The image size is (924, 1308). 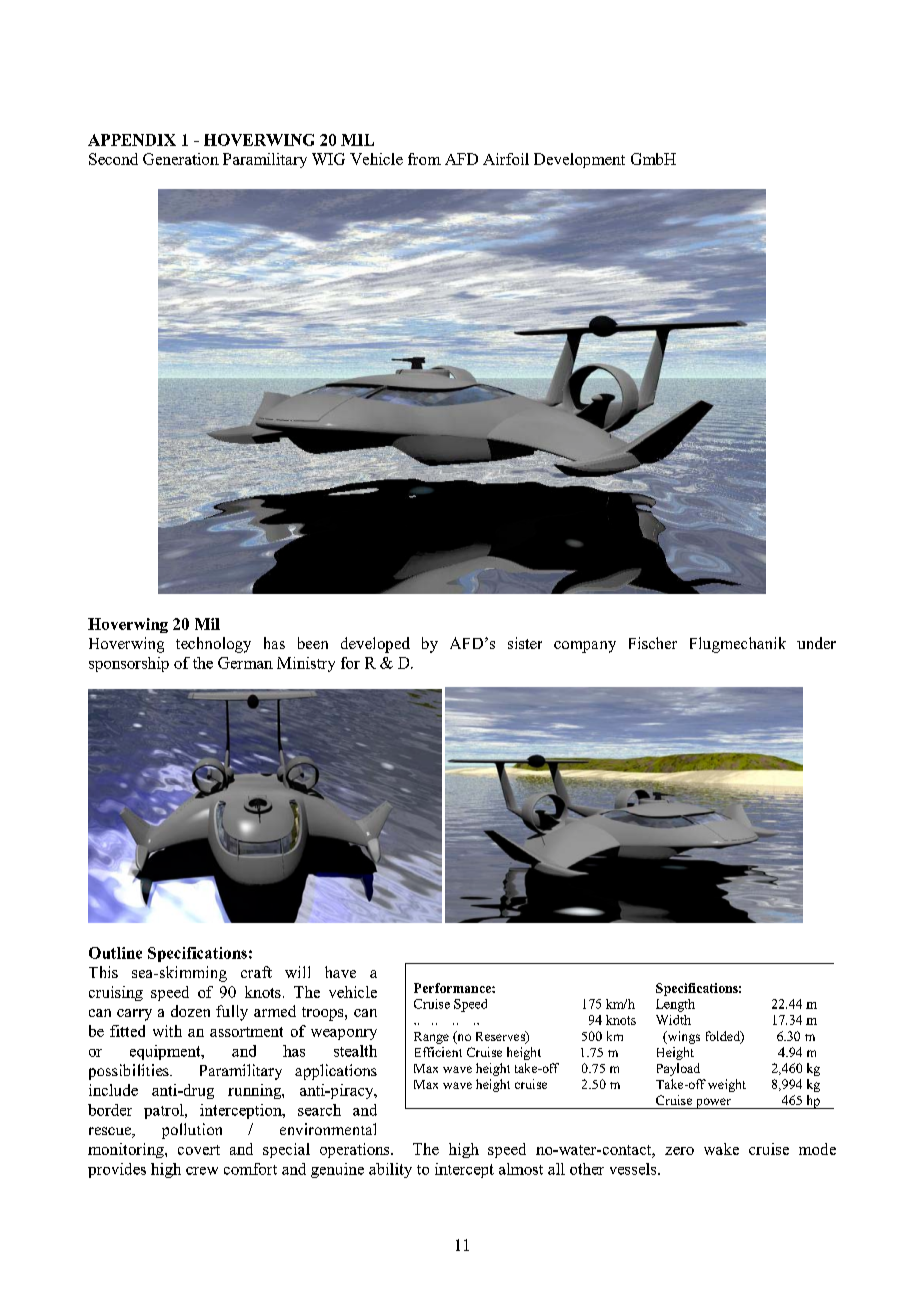 What do you see at coordinates (192, 1131) in the page?
I see `pollution` at bounding box center [192, 1131].
